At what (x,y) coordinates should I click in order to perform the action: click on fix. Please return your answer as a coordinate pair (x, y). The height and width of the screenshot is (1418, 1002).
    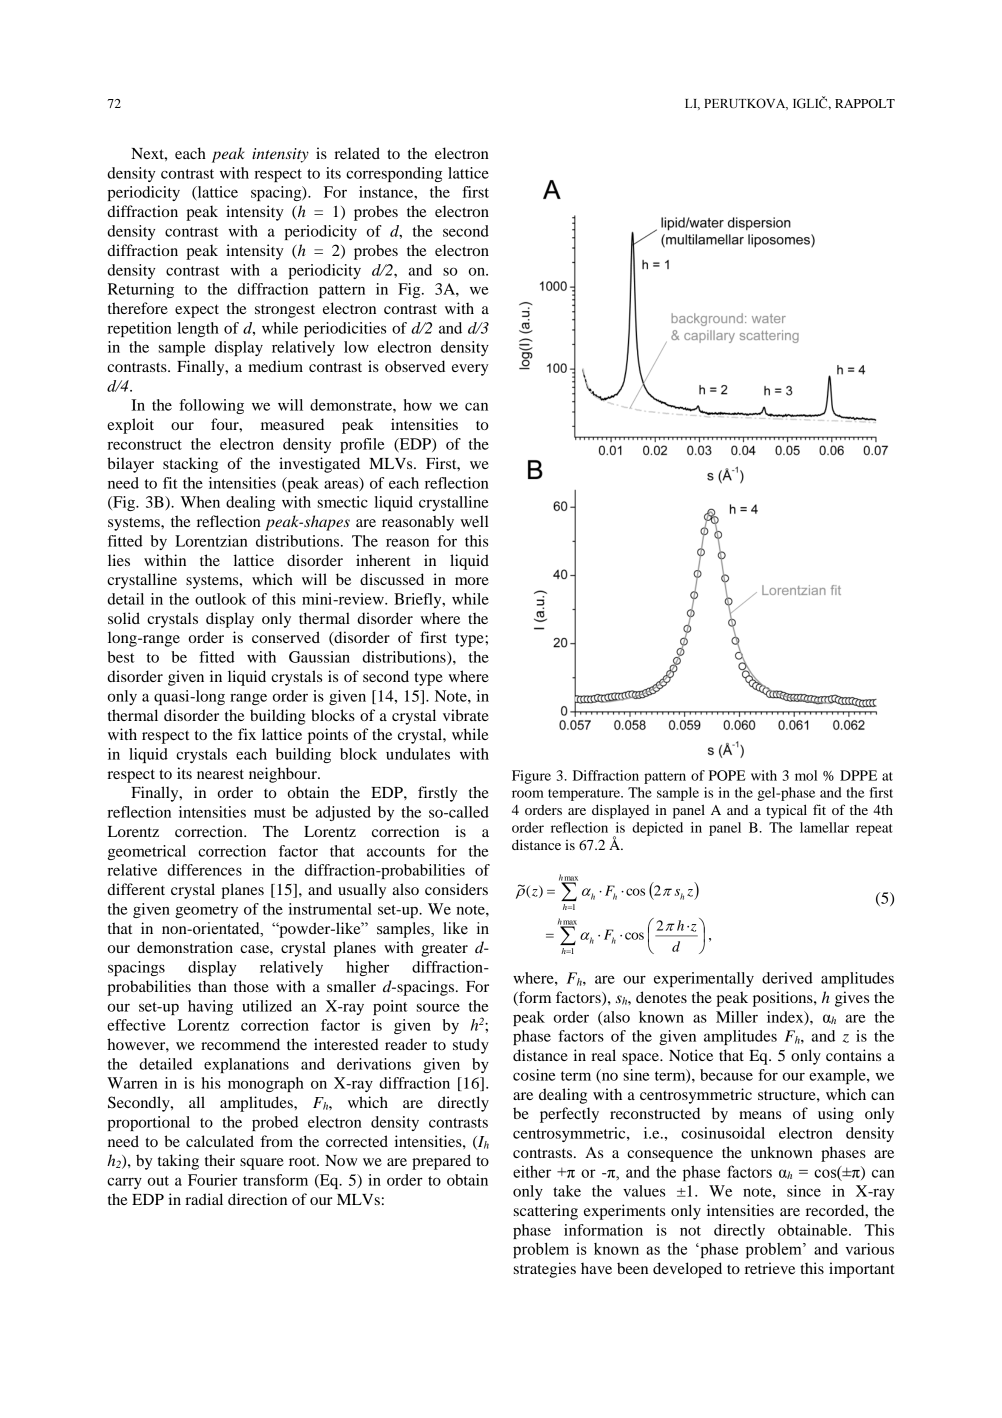
    Looking at the image, I should click on (247, 734).
